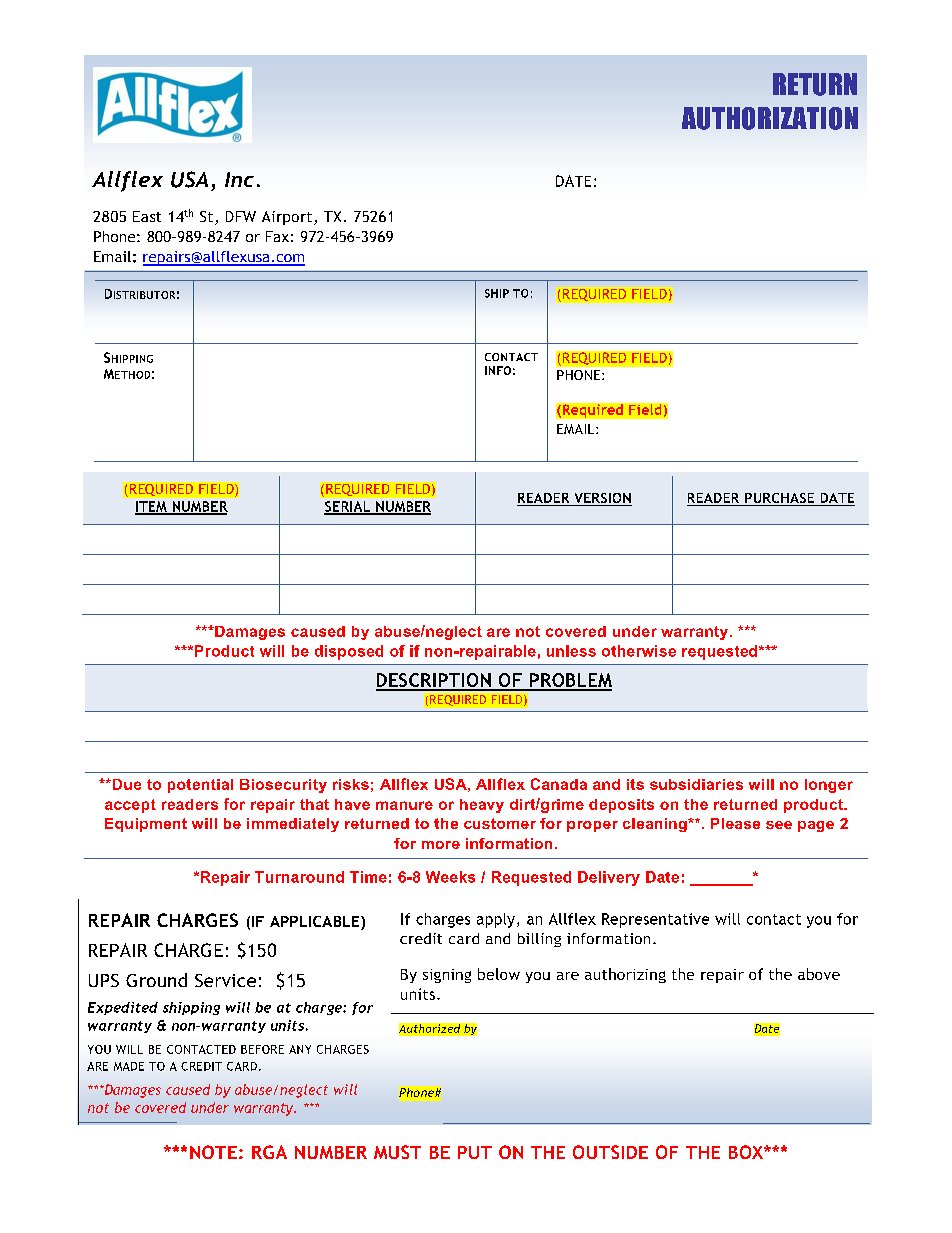 The width and height of the image is (952, 1233). What do you see at coordinates (156, 980) in the image?
I see `Ground` at bounding box center [156, 980].
